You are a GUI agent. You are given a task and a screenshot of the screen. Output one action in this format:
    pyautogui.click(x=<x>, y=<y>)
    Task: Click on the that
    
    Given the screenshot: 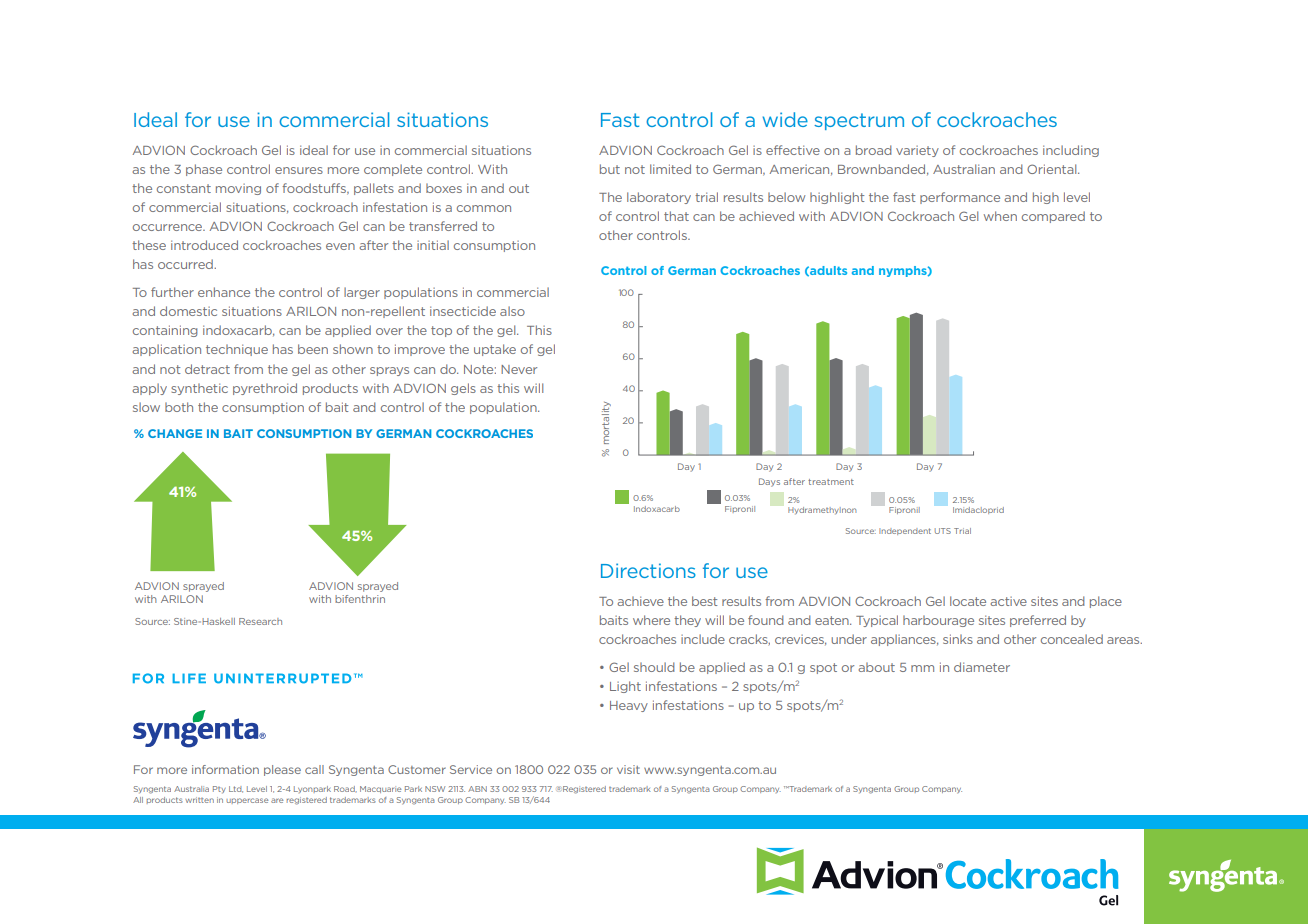 What is the action you would take?
    pyautogui.click(x=676, y=216)
